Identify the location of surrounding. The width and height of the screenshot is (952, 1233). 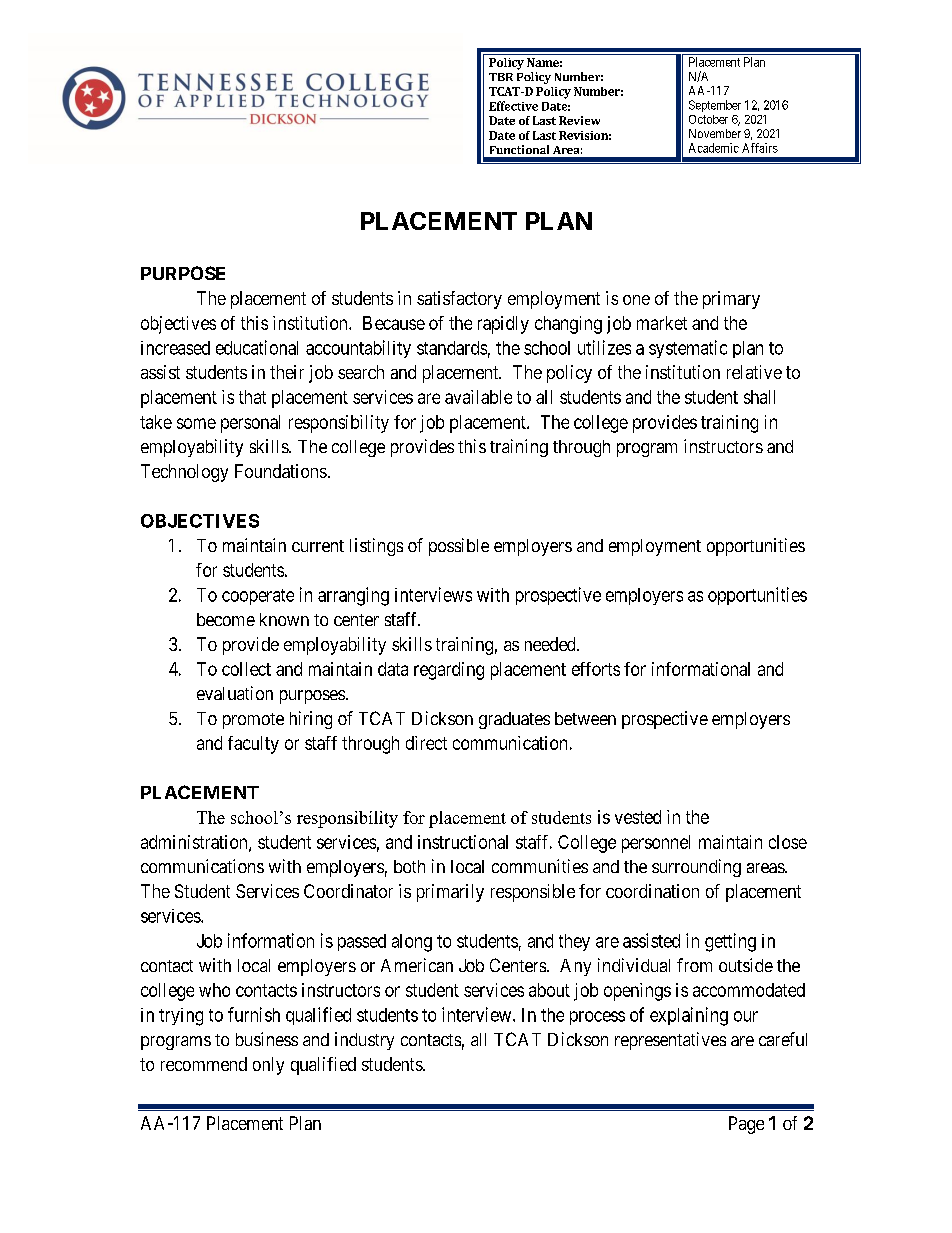
(696, 868).
